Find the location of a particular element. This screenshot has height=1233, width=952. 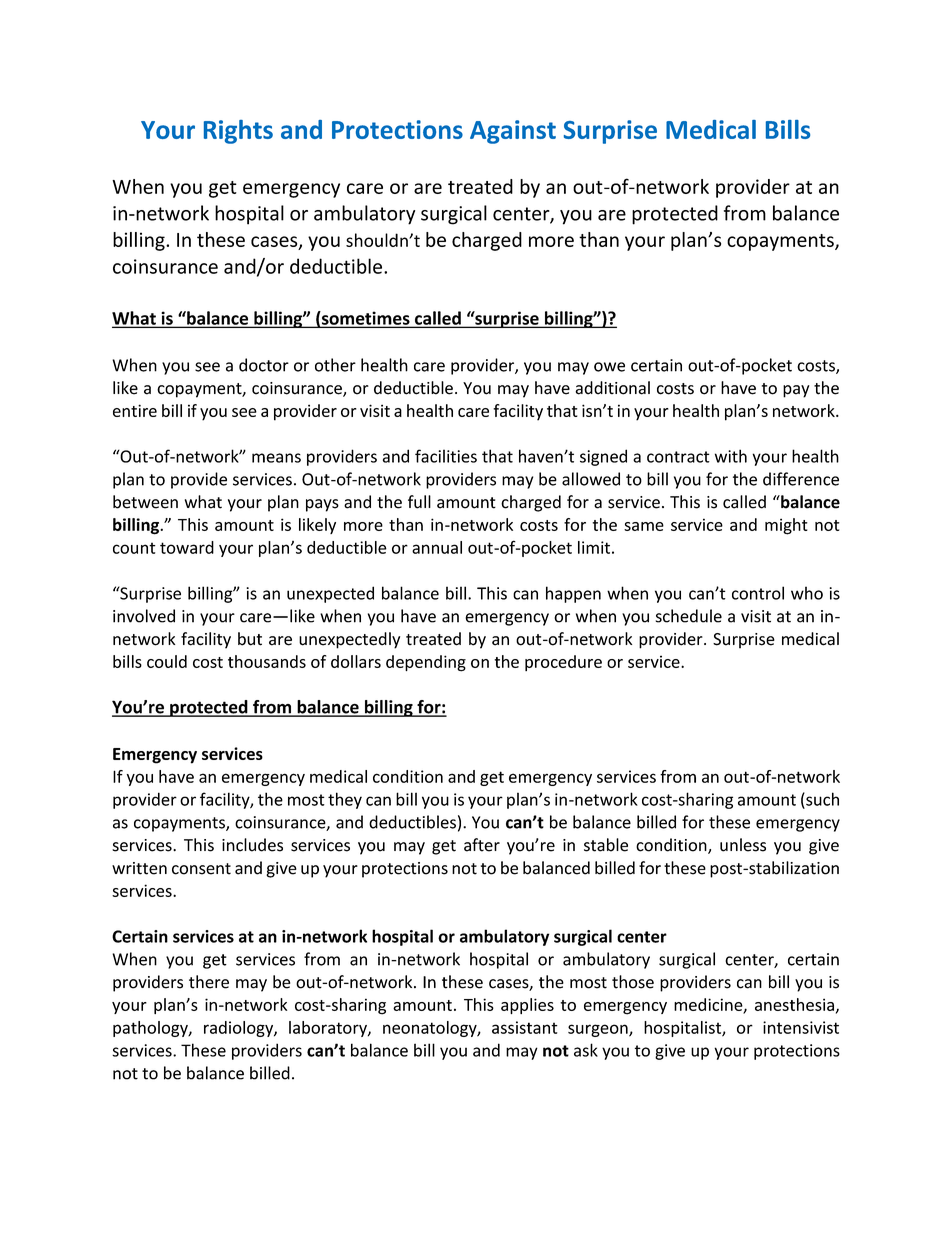

toward is located at coordinates (187, 547).
